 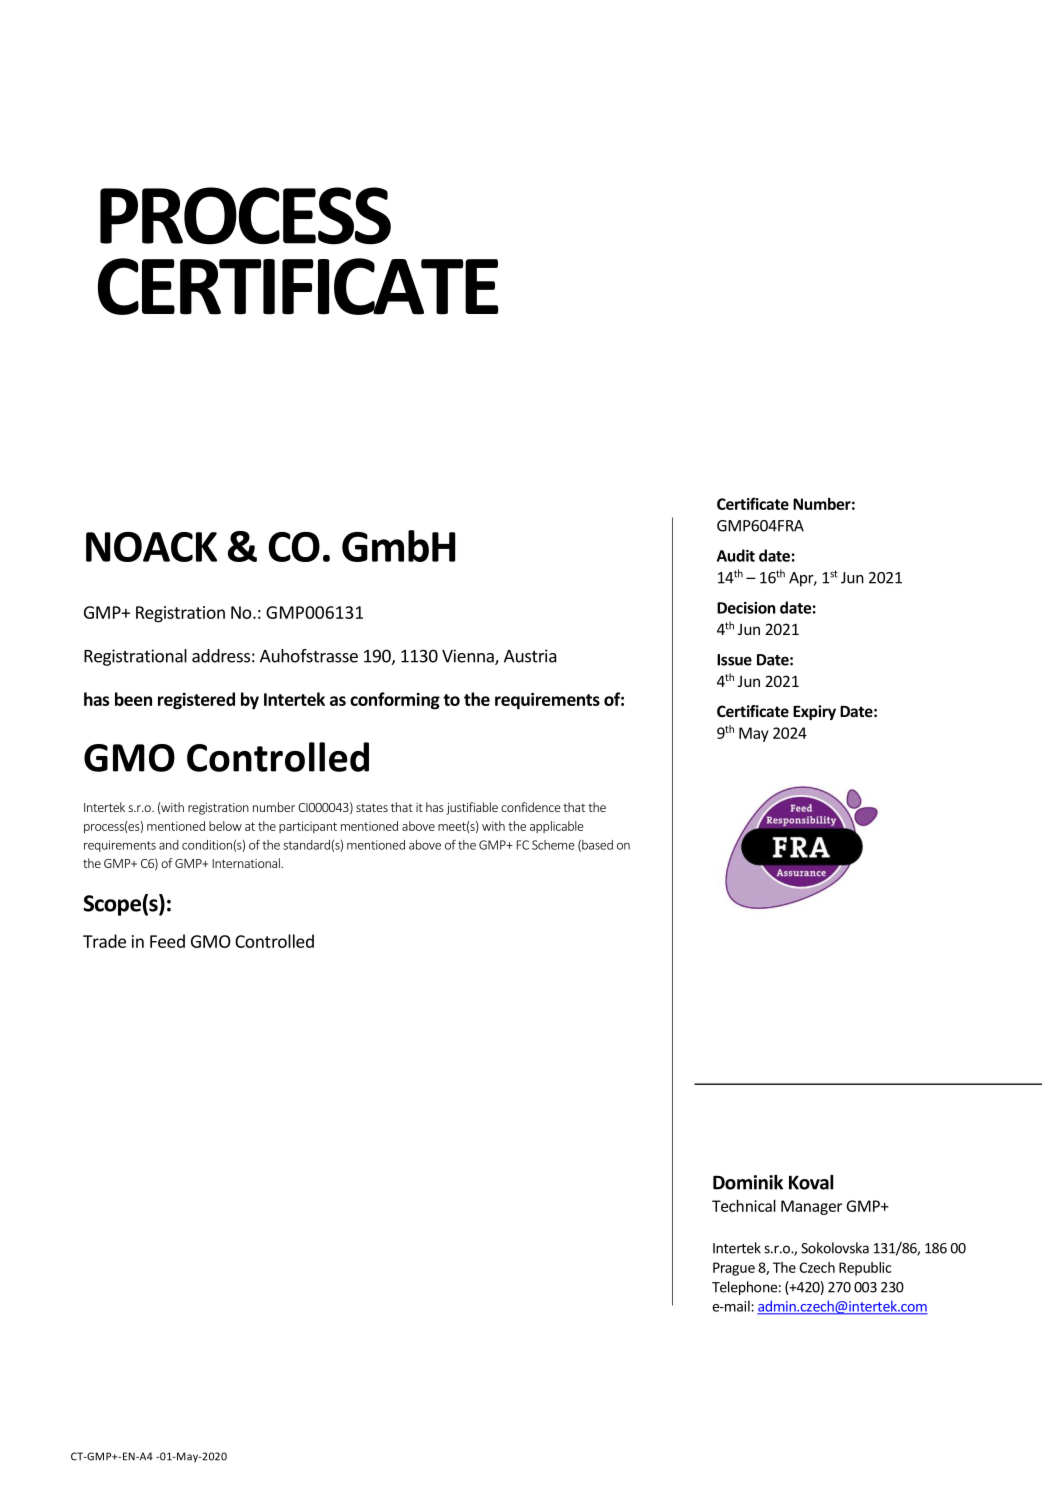 What do you see at coordinates (167, 941) in the screenshot?
I see `Feed` at bounding box center [167, 941].
